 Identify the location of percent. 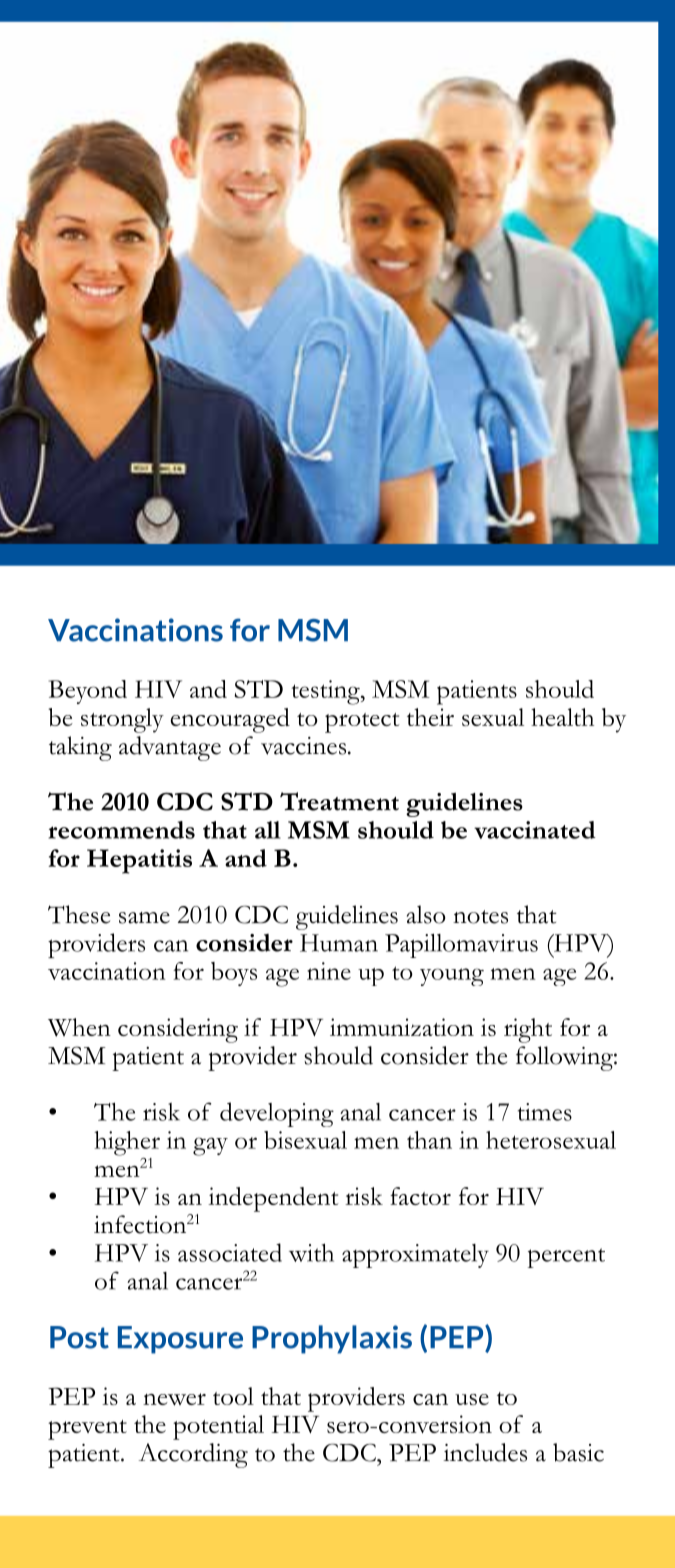
(566, 1258).
